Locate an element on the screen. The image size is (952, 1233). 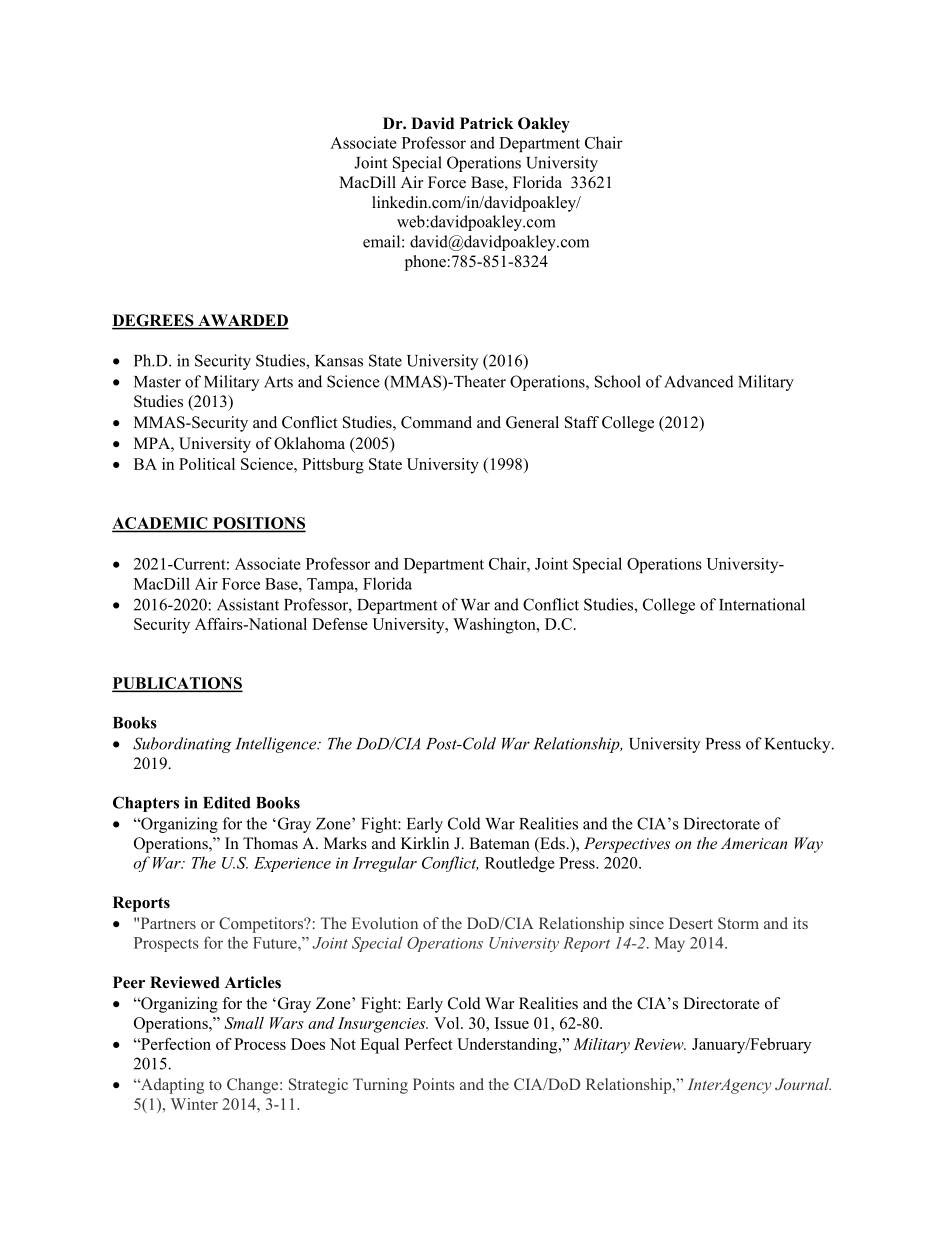
School is located at coordinates (618, 381).
